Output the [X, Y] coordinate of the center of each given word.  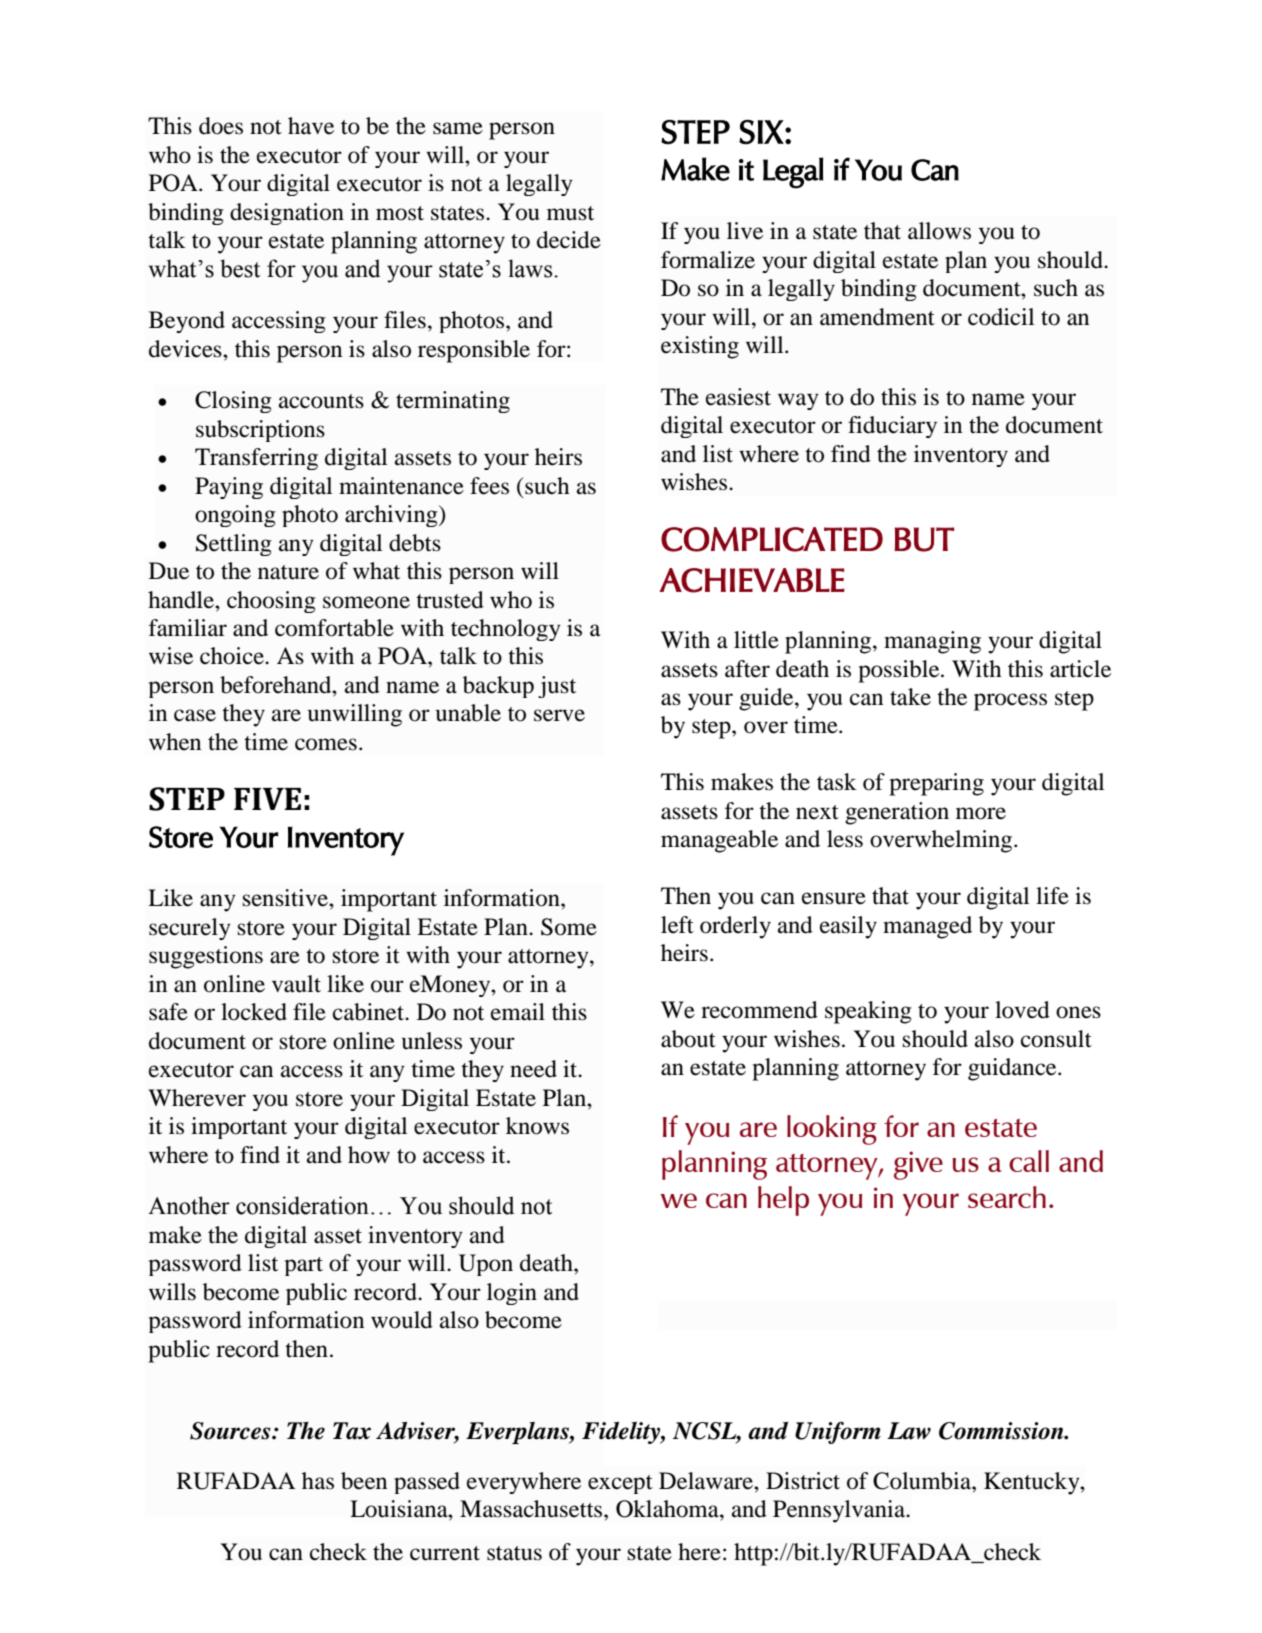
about [688, 1039]
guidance [1013, 1069]
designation [287, 214]
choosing [271, 602]
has [318, 1481]
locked [254, 1012]
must [570, 213]
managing [932, 642]
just [557, 687]
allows [939, 231]
